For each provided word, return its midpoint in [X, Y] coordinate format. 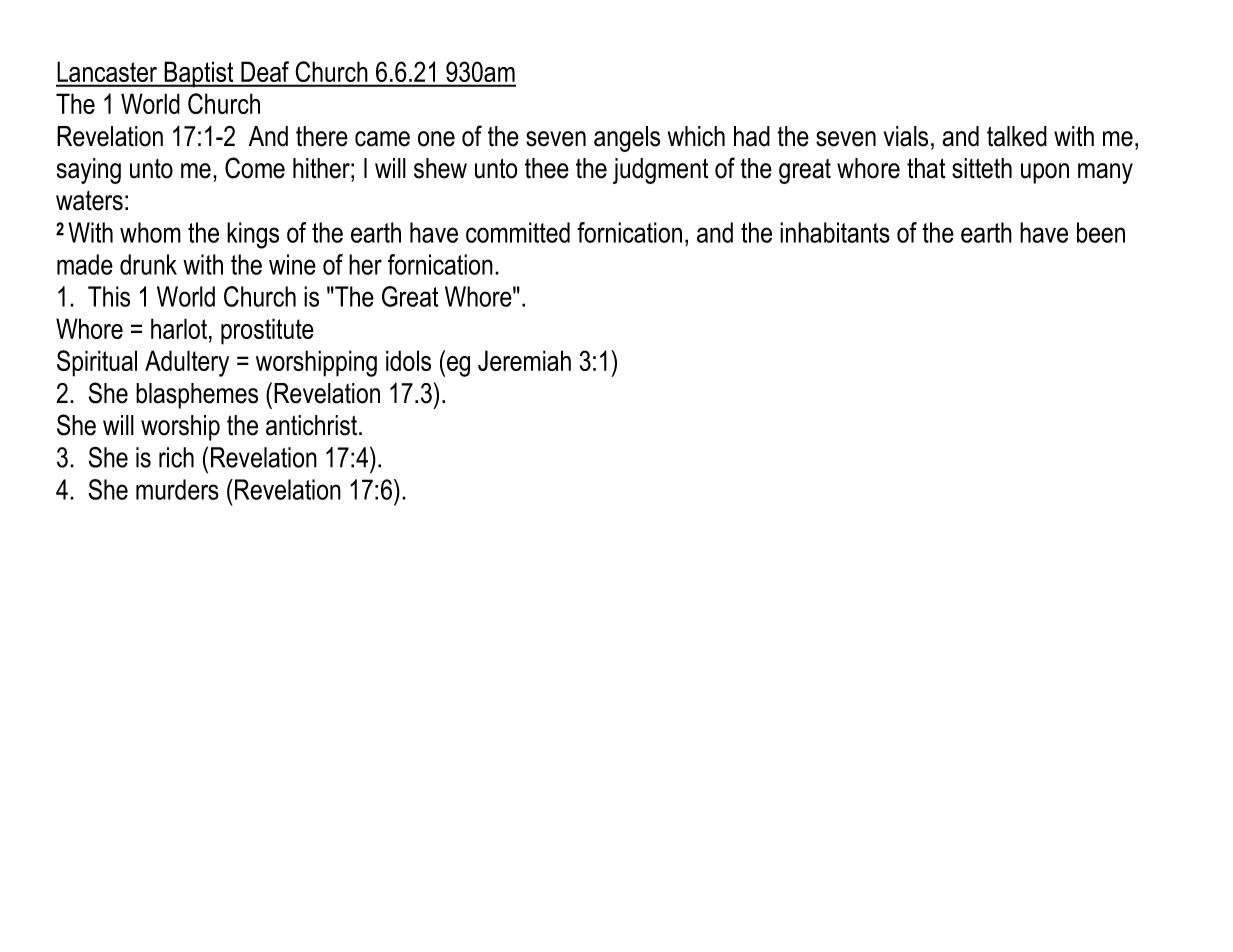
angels [627, 139]
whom [150, 232]
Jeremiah [524, 360]
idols [408, 360]
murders [177, 489]
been [1101, 232]
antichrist [313, 425]
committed [518, 232]
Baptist [199, 74]
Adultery [187, 363]
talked [1017, 136]
